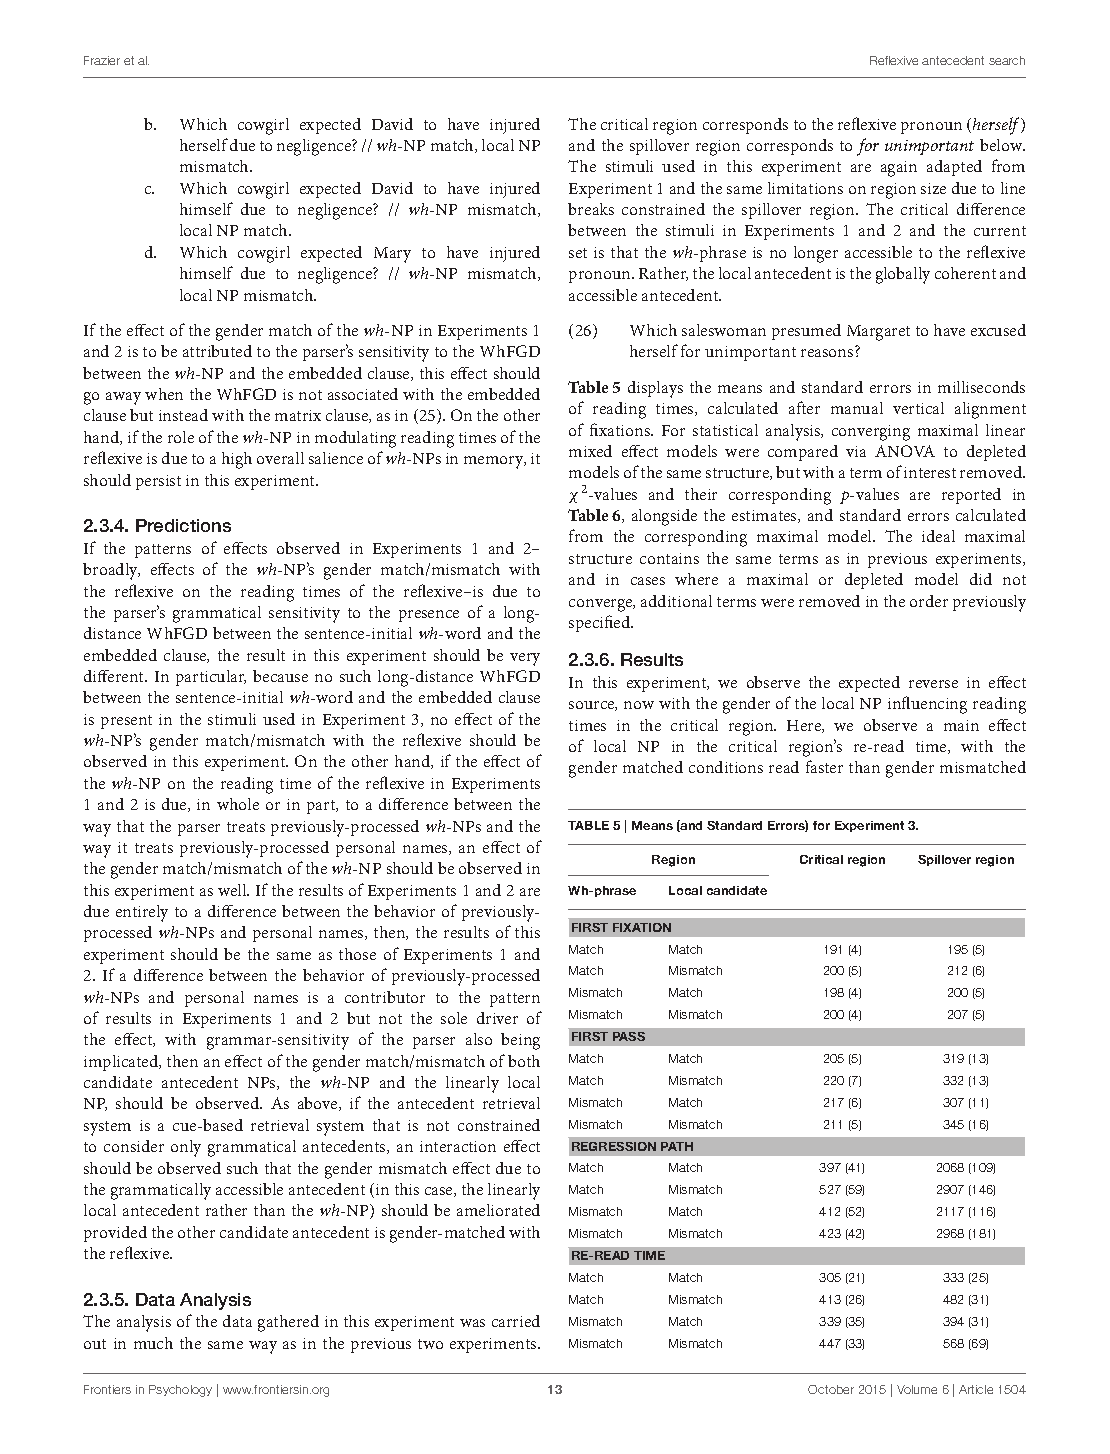 The height and width of the page is (1454, 1110). Describe the element at coordinates (927, 705) in the page. I see `influencing` at that location.
